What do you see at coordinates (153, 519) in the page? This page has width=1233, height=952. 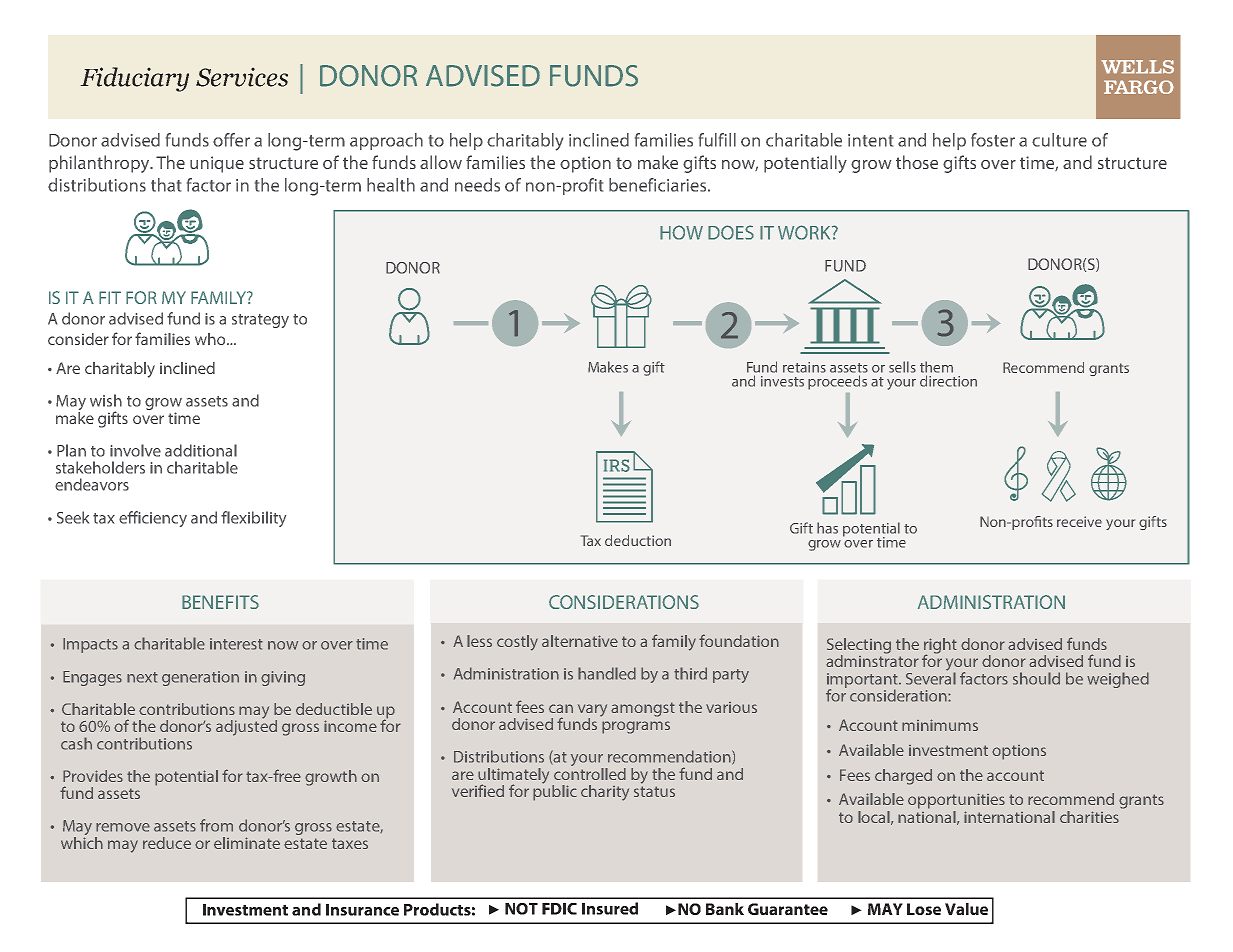 I see `efficiency` at bounding box center [153, 519].
